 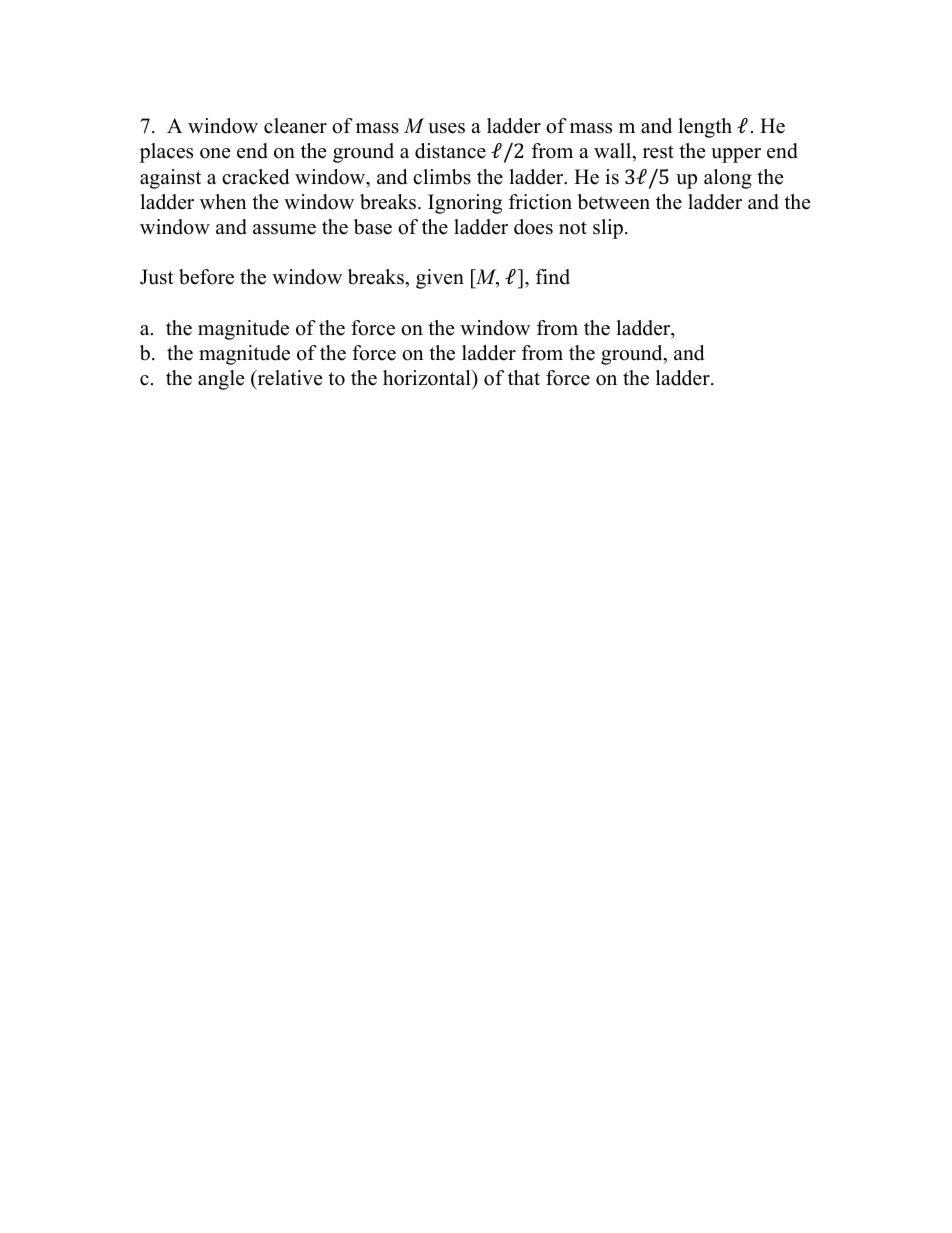 I want to click on assume, so click(x=284, y=229).
